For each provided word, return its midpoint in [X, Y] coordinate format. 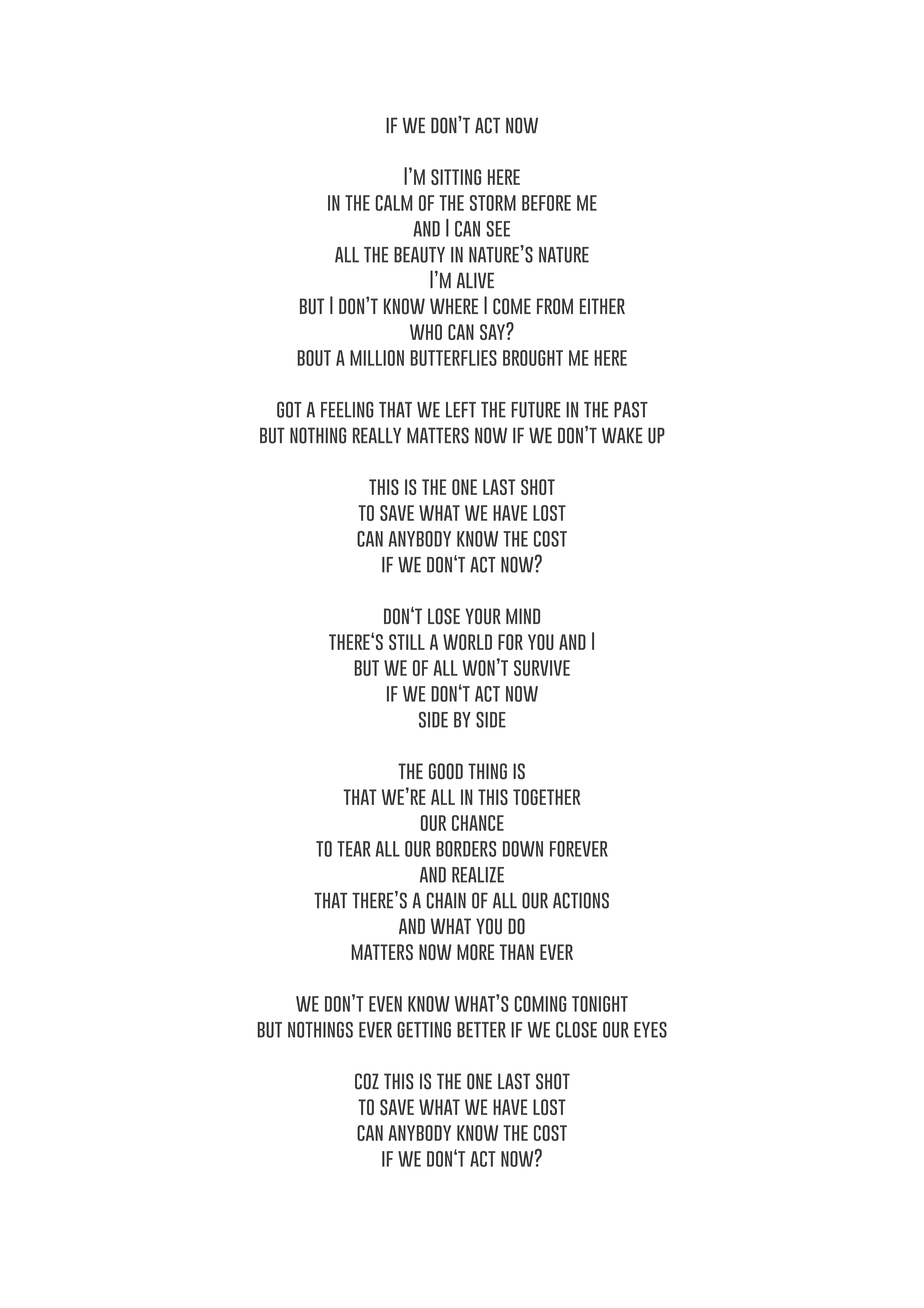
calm [394, 203]
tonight [600, 1004]
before [546, 203]
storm [493, 203]
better [481, 1030]
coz [367, 1081]
